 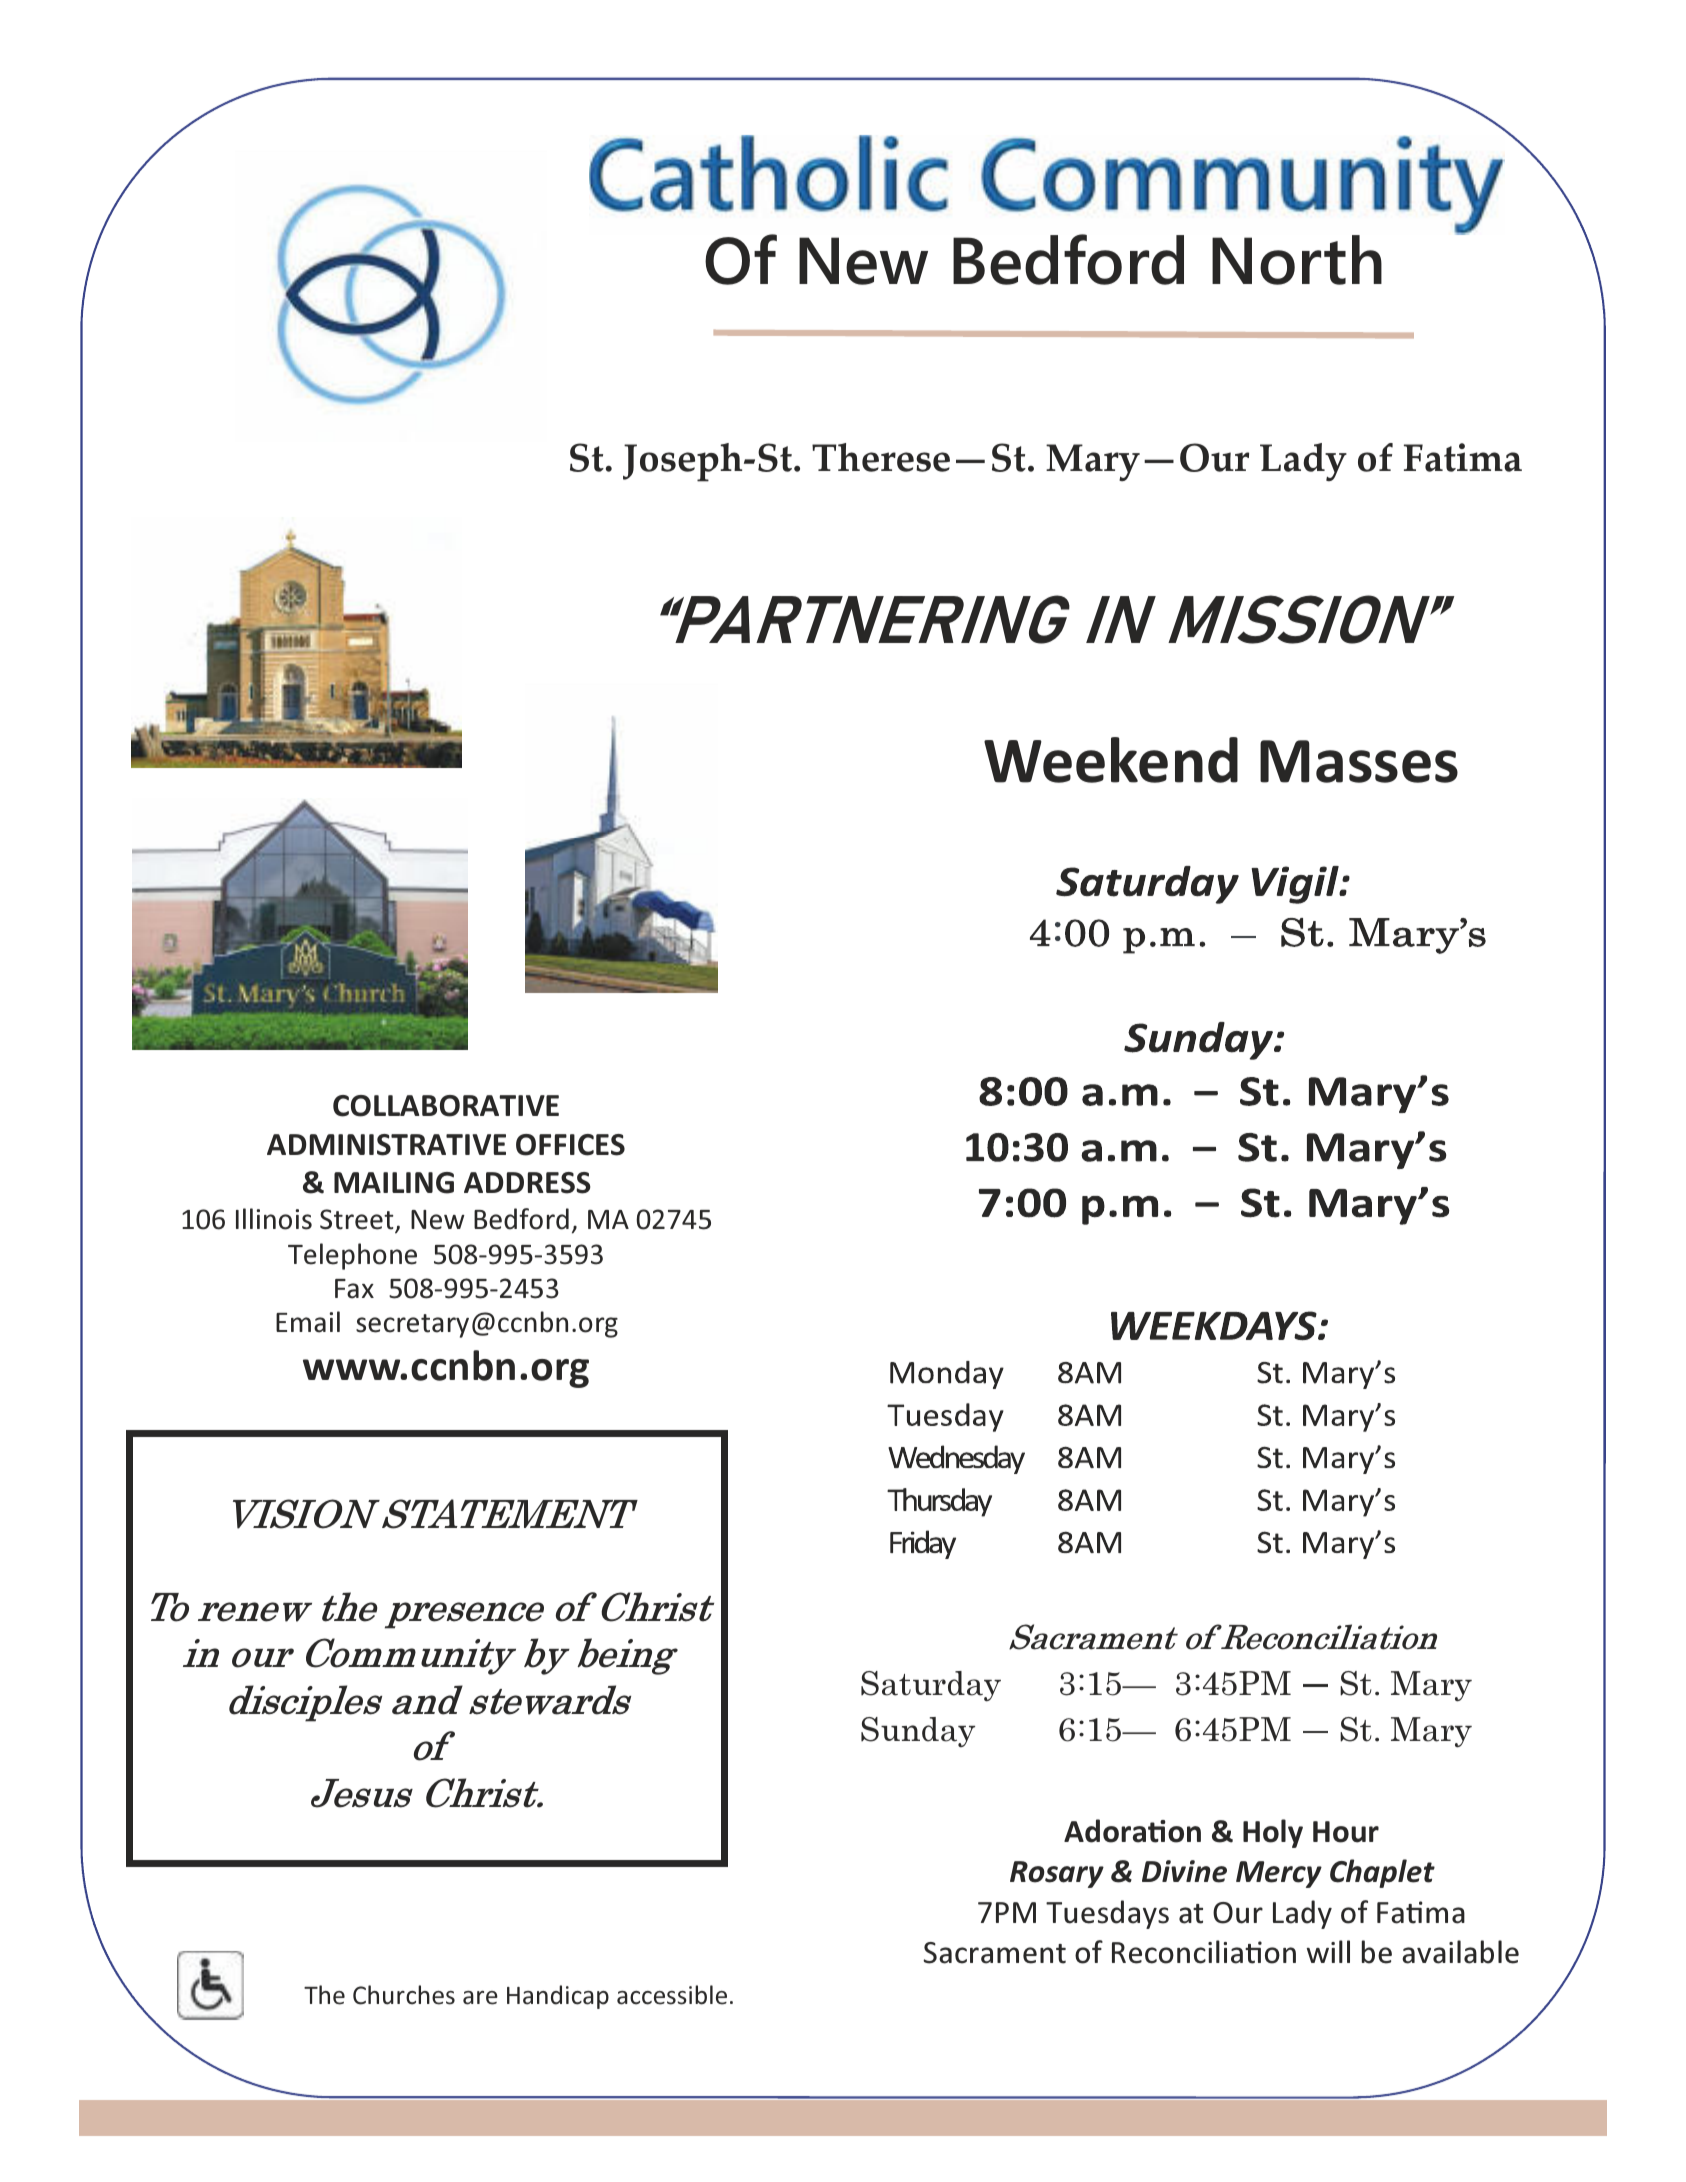 What do you see at coordinates (1300, 619) in the image?
I see `MISSION` at bounding box center [1300, 619].
